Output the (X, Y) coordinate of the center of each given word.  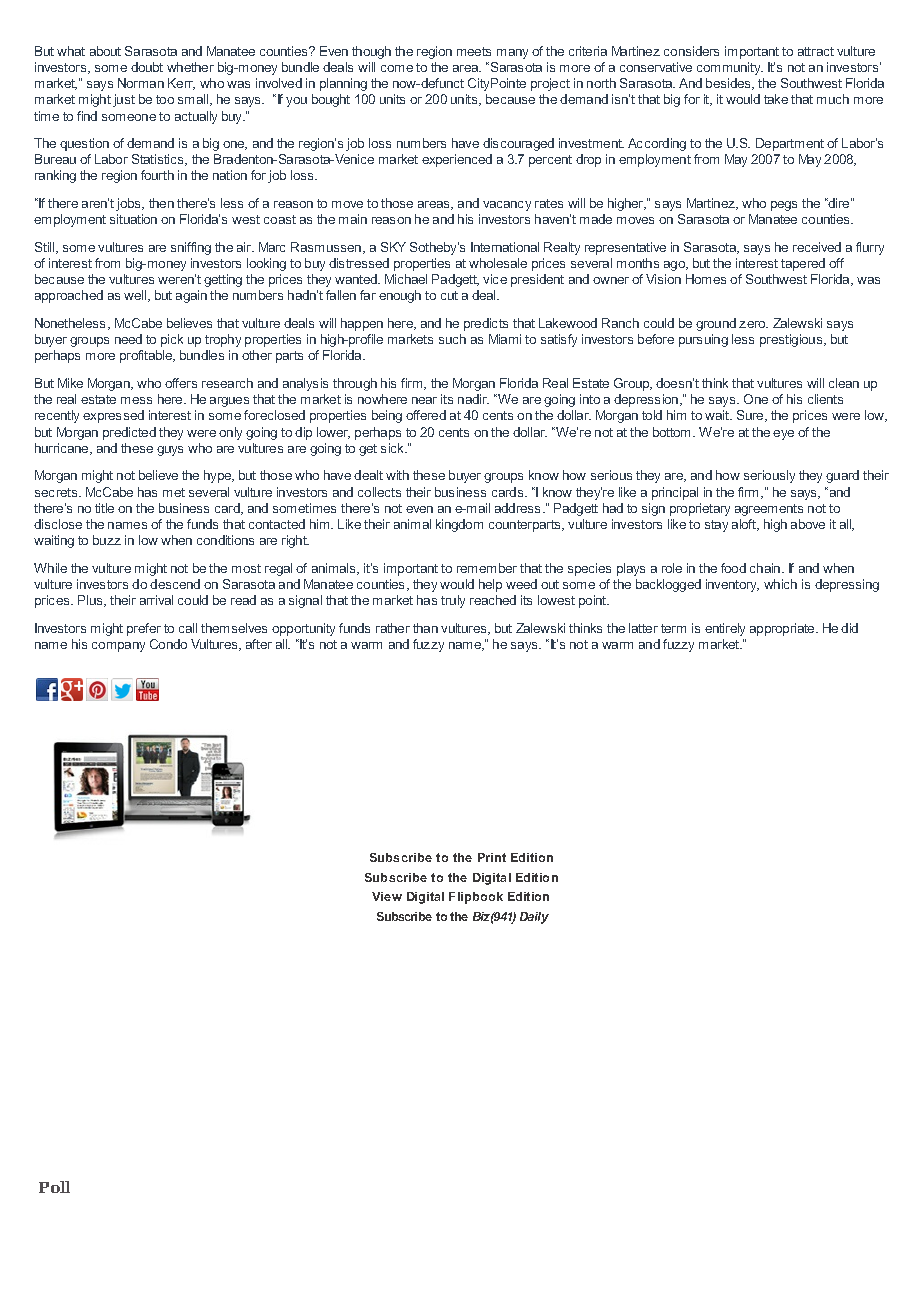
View (387, 896)
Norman (141, 83)
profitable (147, 356)
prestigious (792, 340)
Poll (54, 1187)
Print (492, 857)
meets (474, 51)
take (776, 99)
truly (453, 601)
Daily (534, 918)
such (452, 339)
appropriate (783, 629)
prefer (144, 629)
